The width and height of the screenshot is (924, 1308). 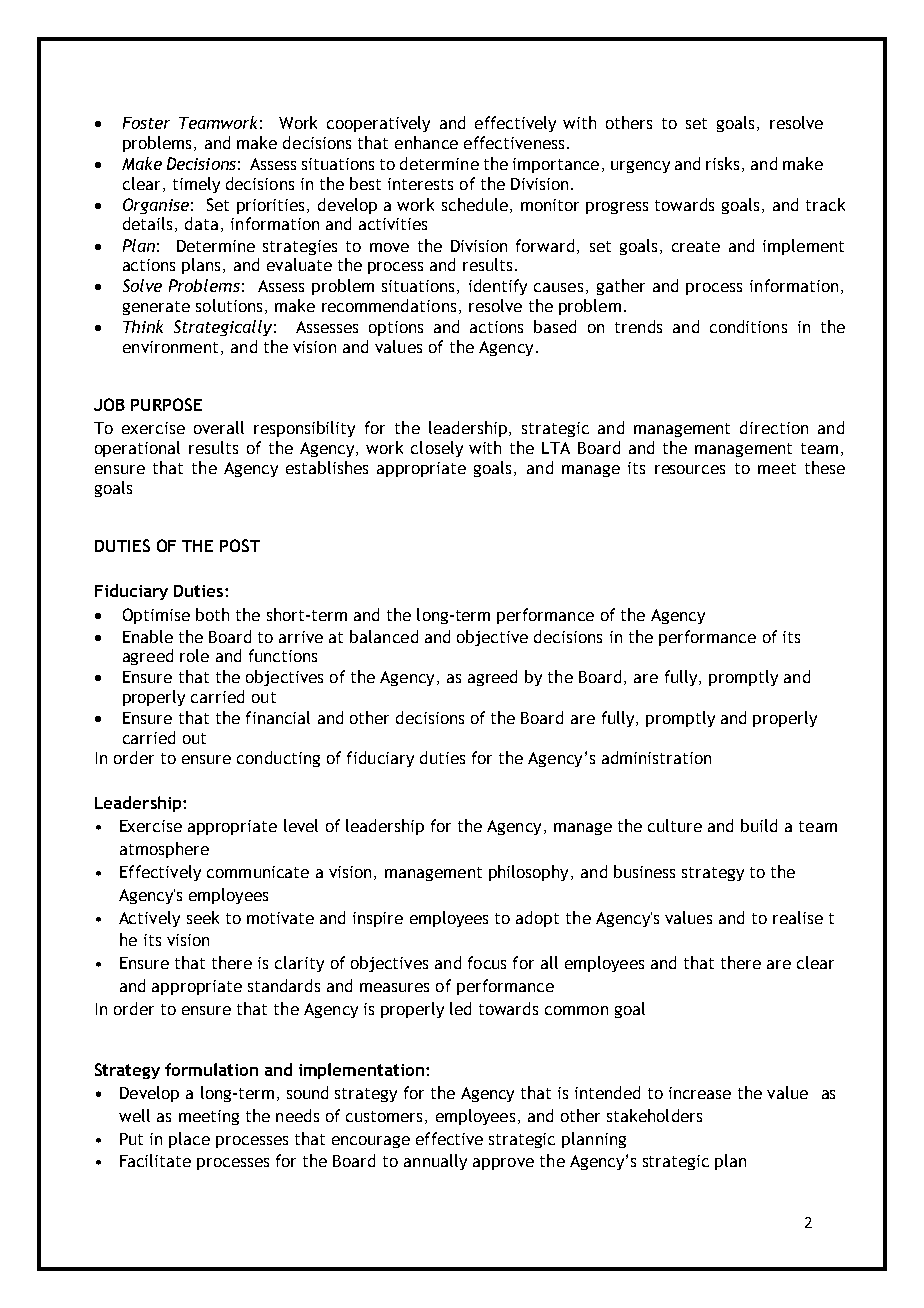 What do you see at coordinates (426, 142) in the screenshot?
I see `enhance` at bounding box center [426, 142].
